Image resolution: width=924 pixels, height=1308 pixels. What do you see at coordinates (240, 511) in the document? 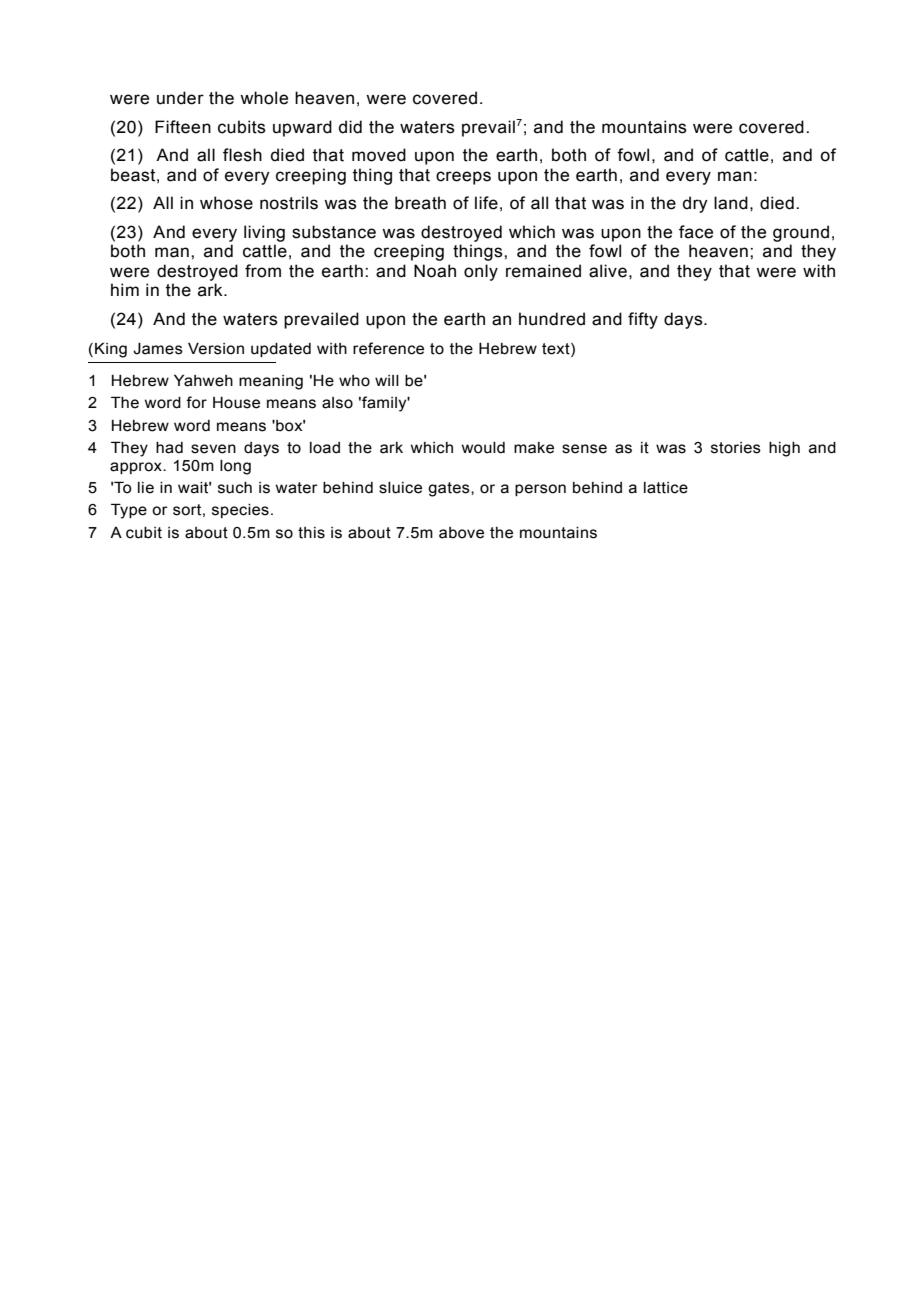
I see `species` at bounding box center [240, 511].
